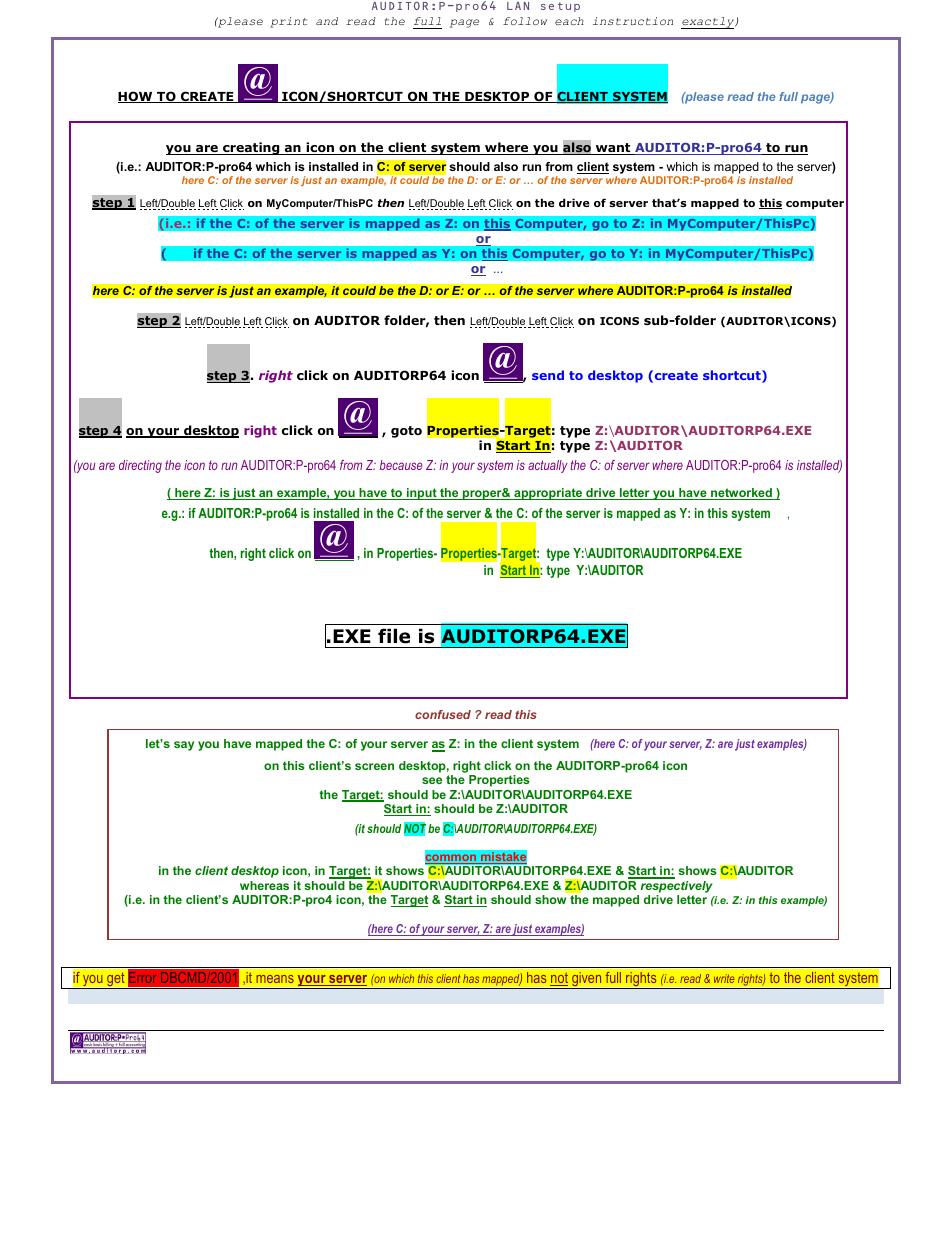  Describe the element at coordinates (288, 22) in the image. I see `print` at that location.
